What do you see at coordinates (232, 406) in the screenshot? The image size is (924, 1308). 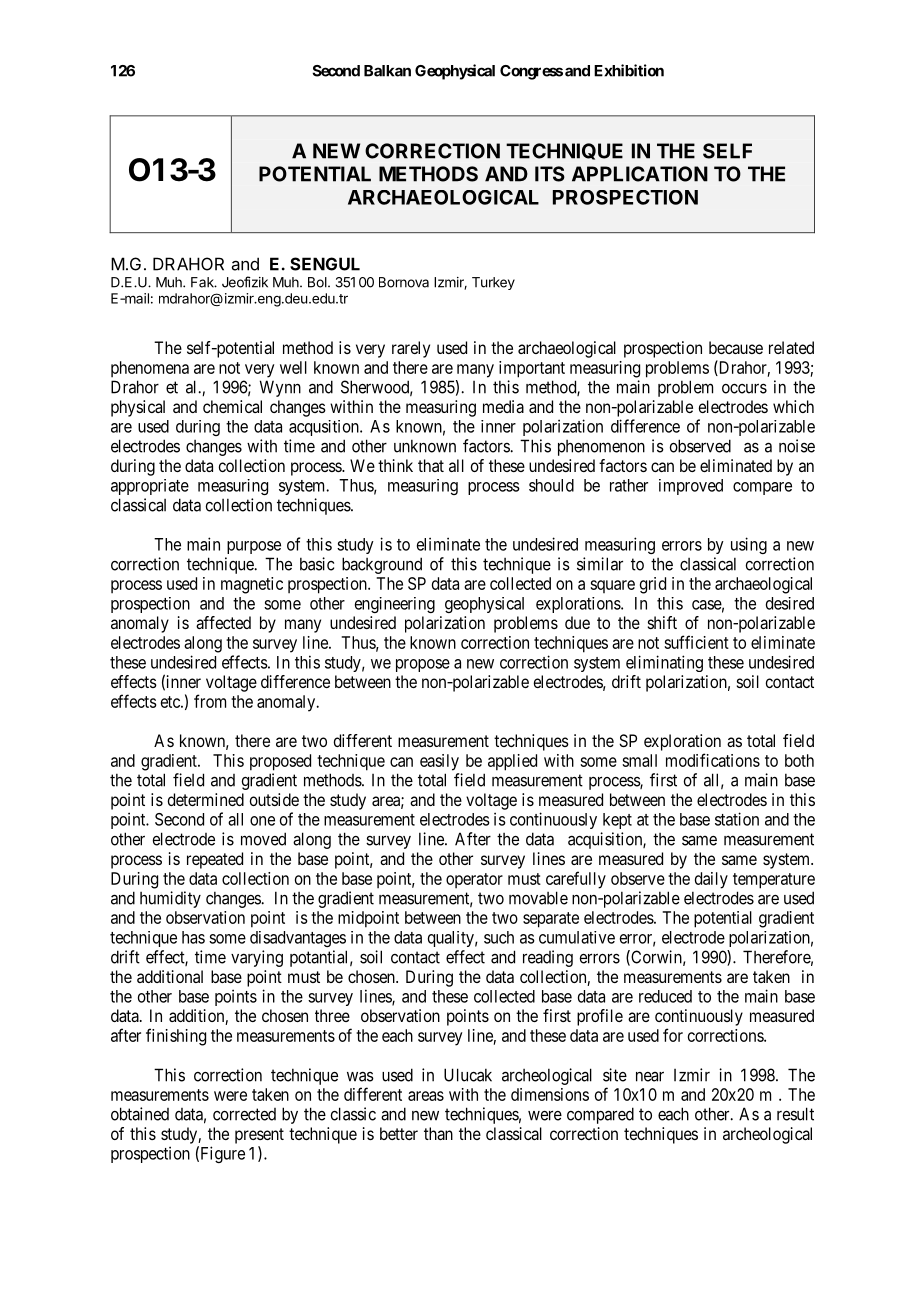 I see `chemical` at bounding box center [232, 406].
